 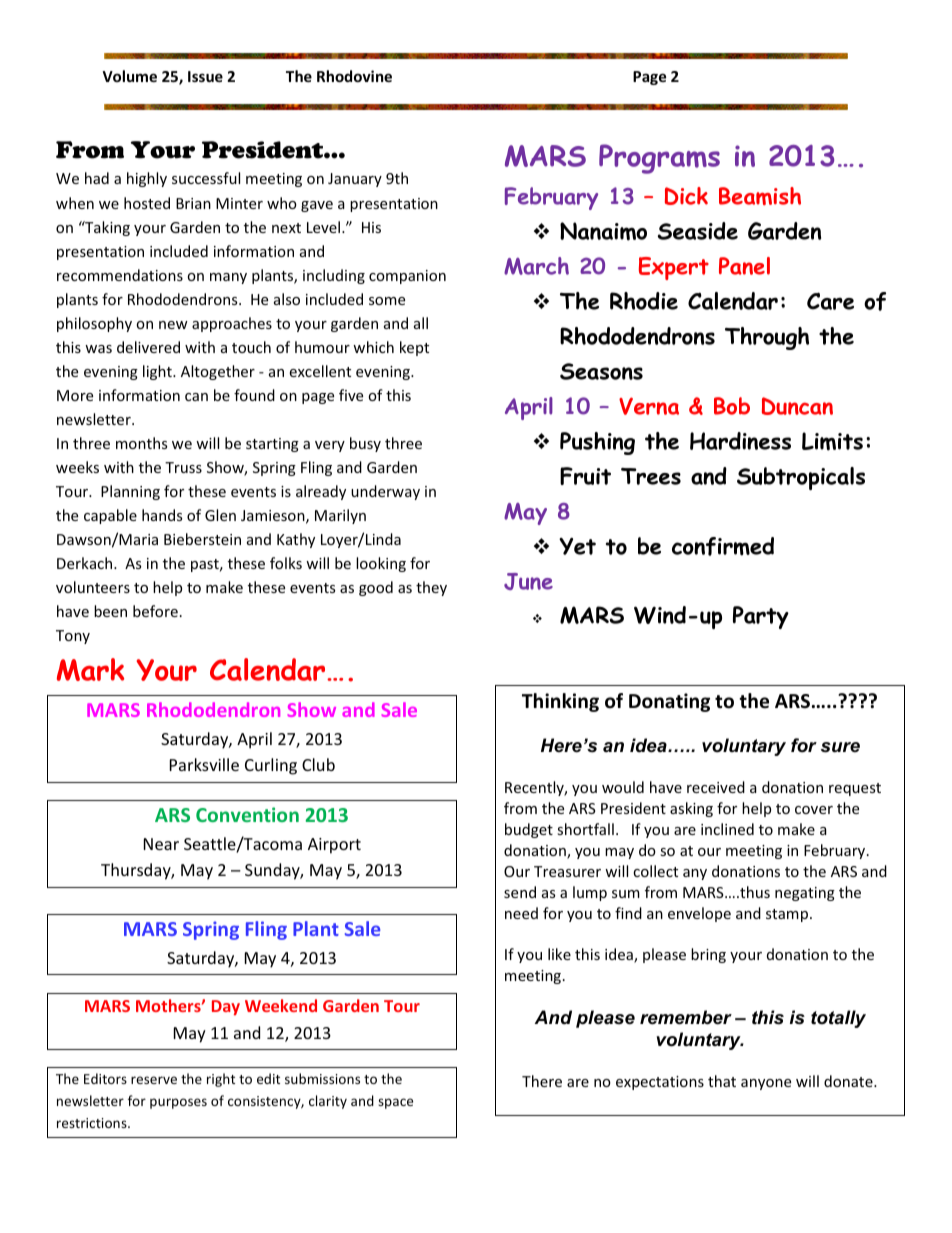 What do you see at coordinates (659, 159) in the screenshot?
I see `Programs` at bounding box center [659, 159].
